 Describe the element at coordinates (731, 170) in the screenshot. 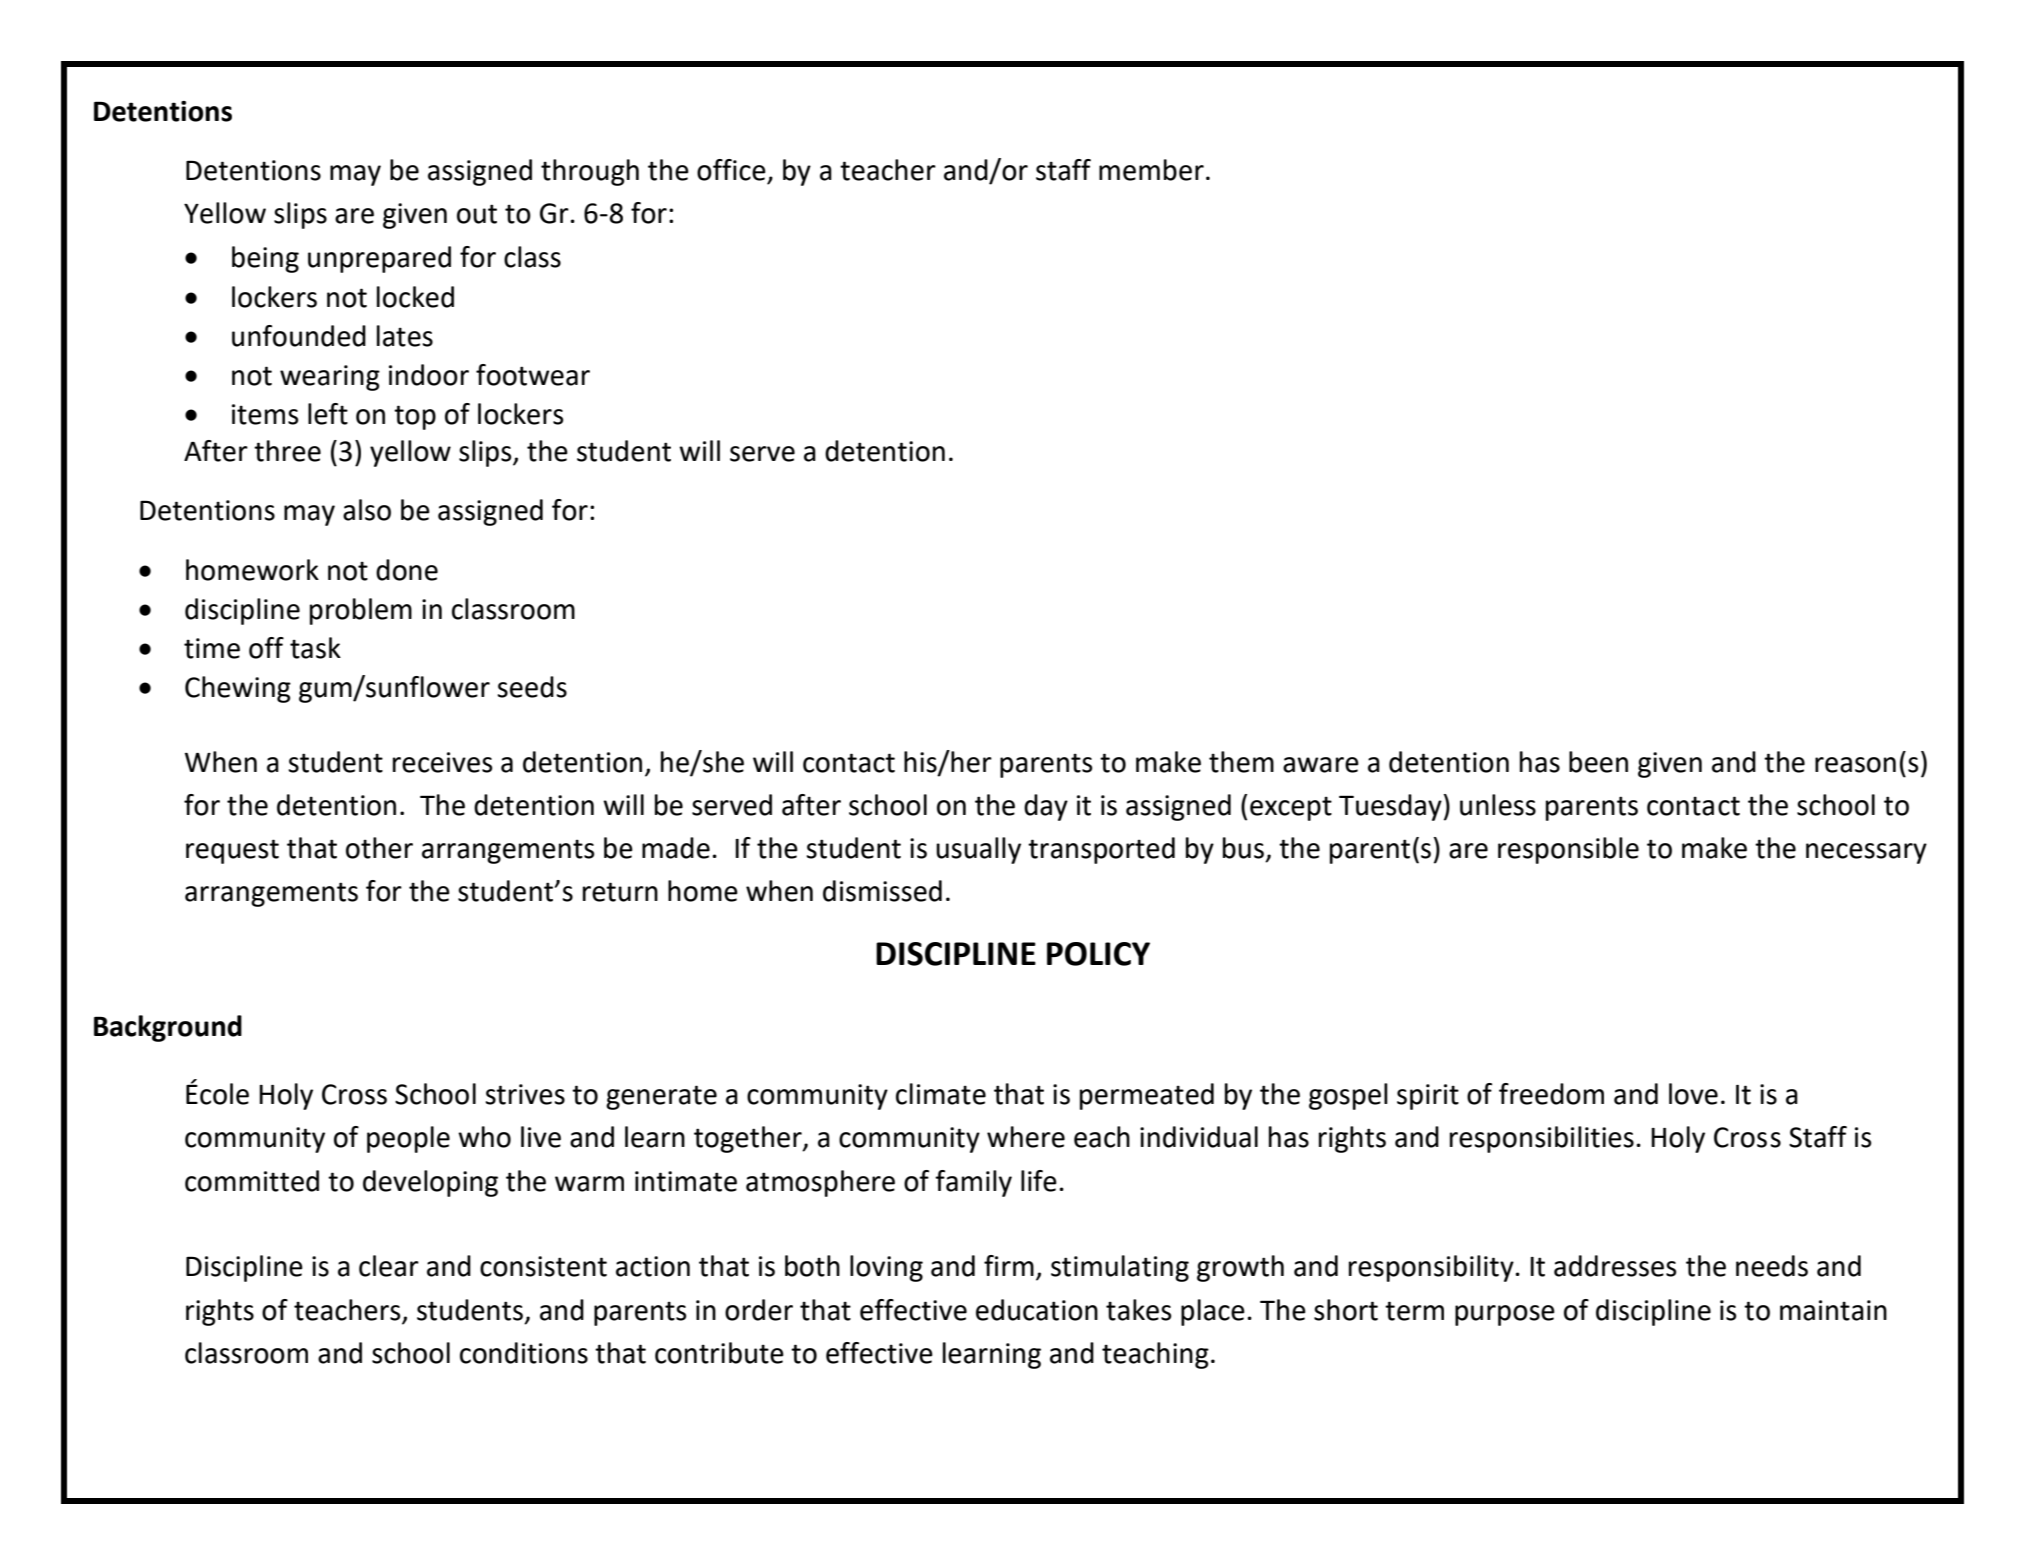

I see `office` at that location.
